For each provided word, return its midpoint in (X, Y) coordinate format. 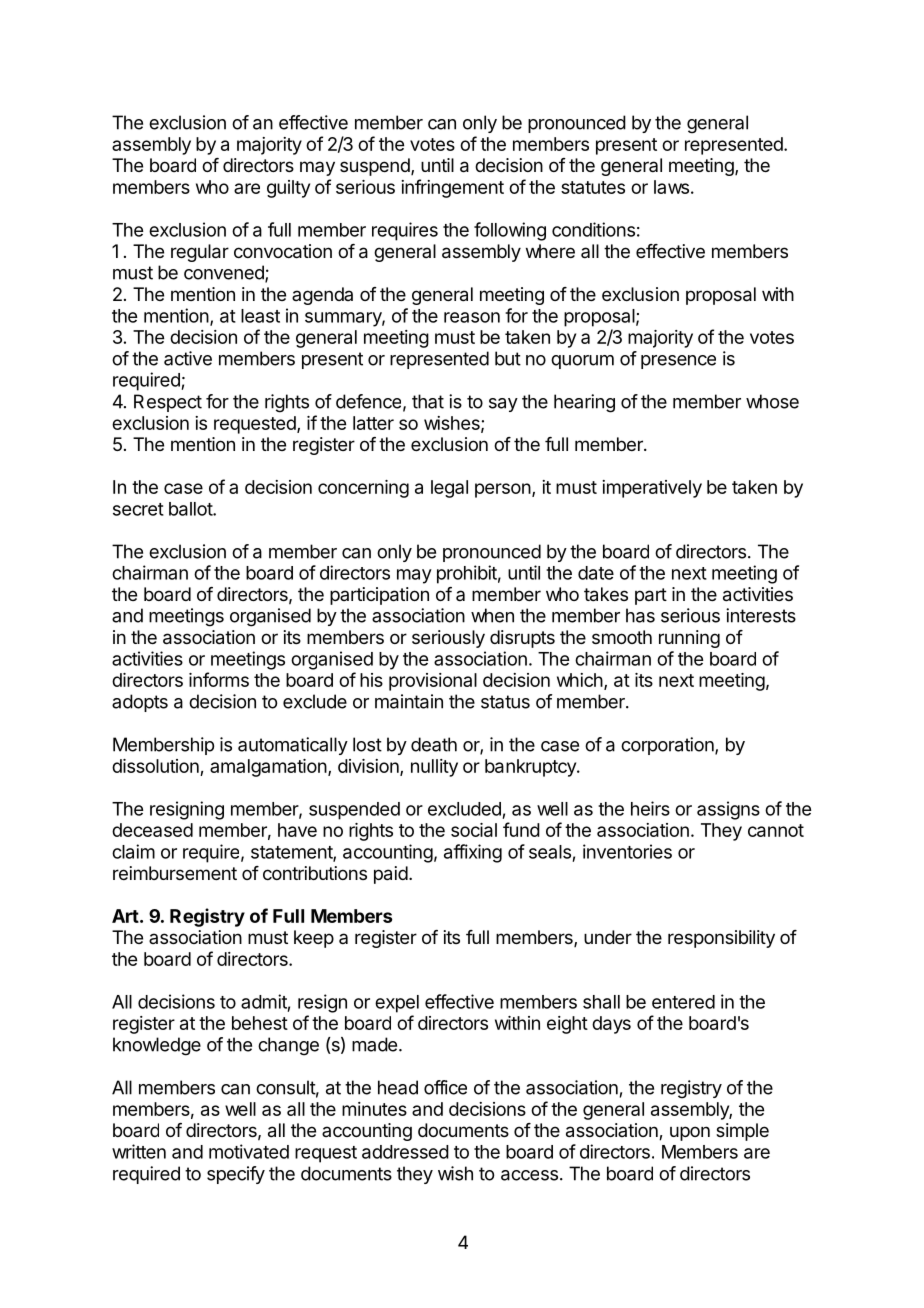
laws (671, 187)
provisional (433, 682)
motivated (249, 1151)
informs (219, 679)
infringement (452, 188)
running (689, 639)
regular (200, 253)
